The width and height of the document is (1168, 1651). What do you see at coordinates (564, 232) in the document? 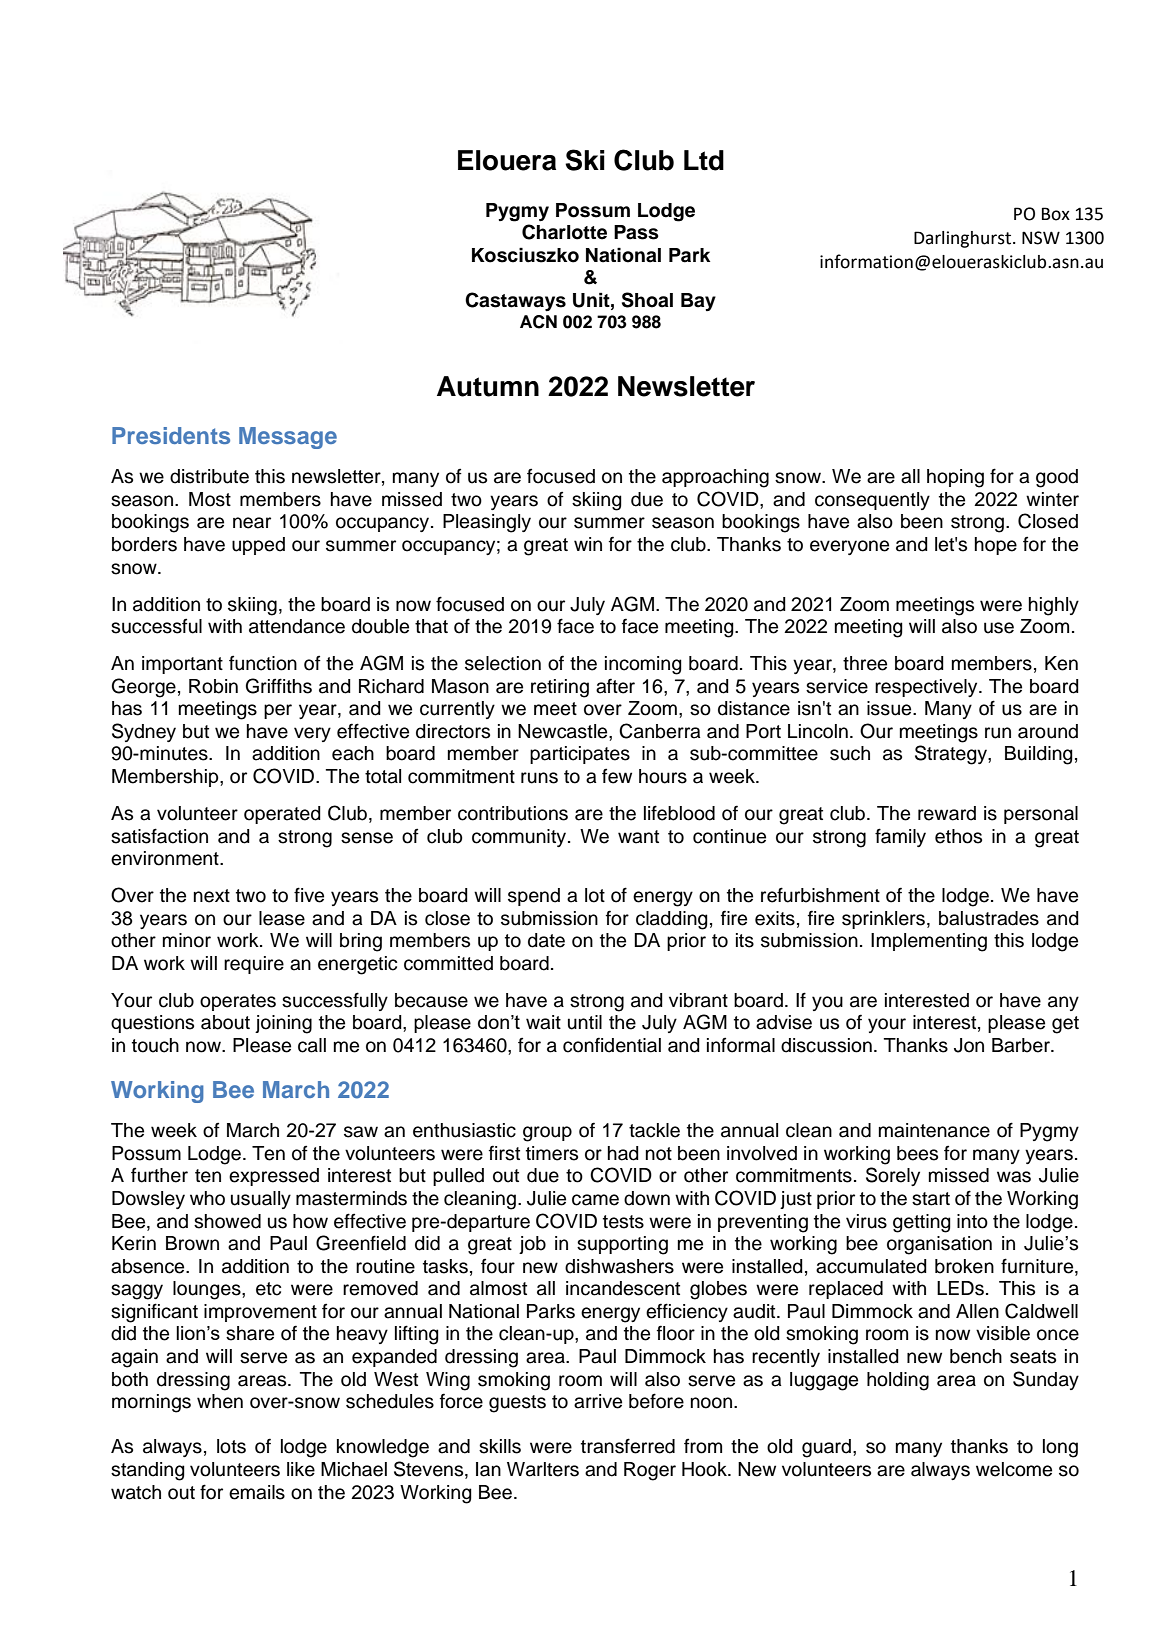
I see `Charlotte` at bounding box center [564, 232].
